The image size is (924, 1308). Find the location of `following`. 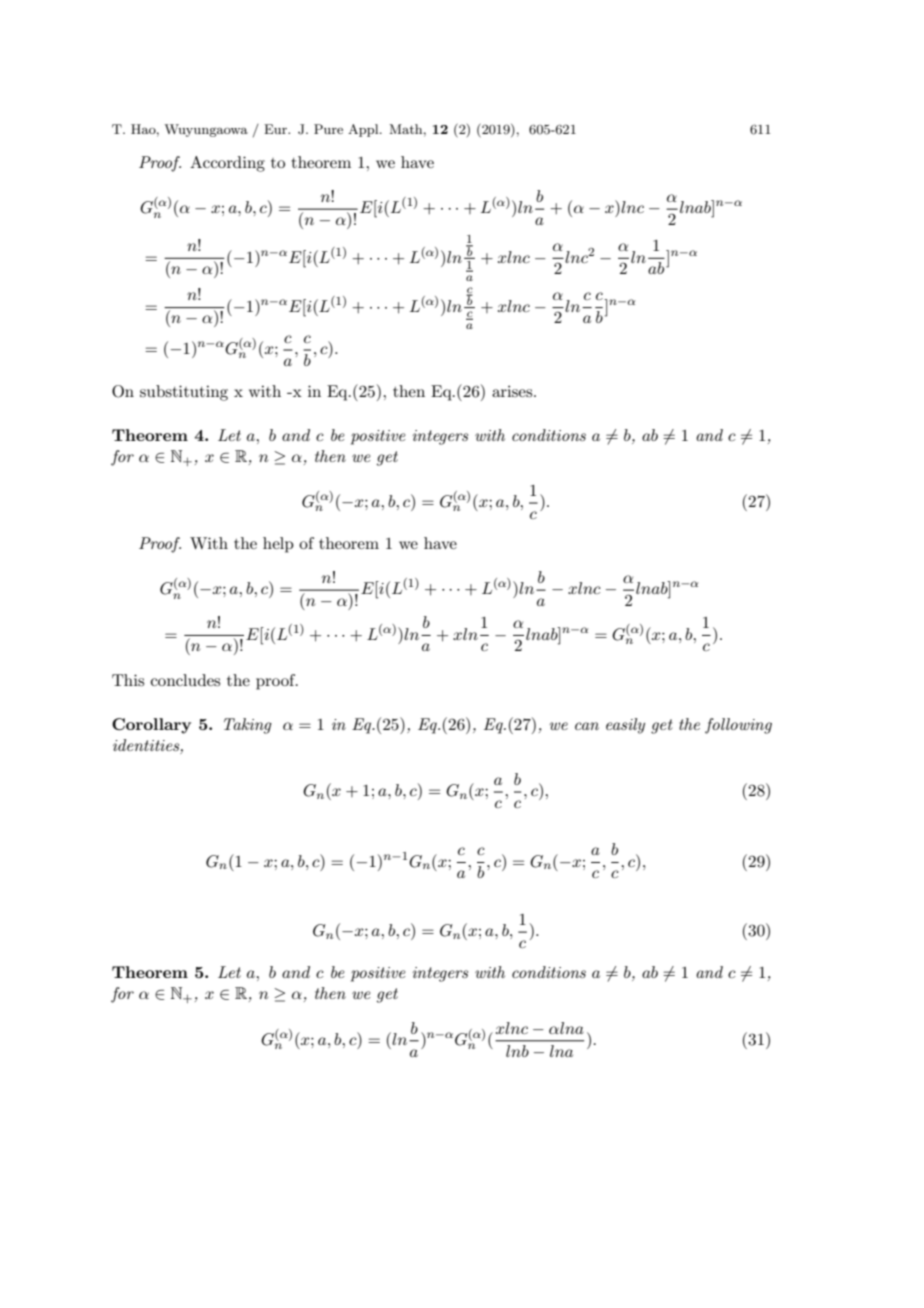

following is located at coordinates (738, 726).
